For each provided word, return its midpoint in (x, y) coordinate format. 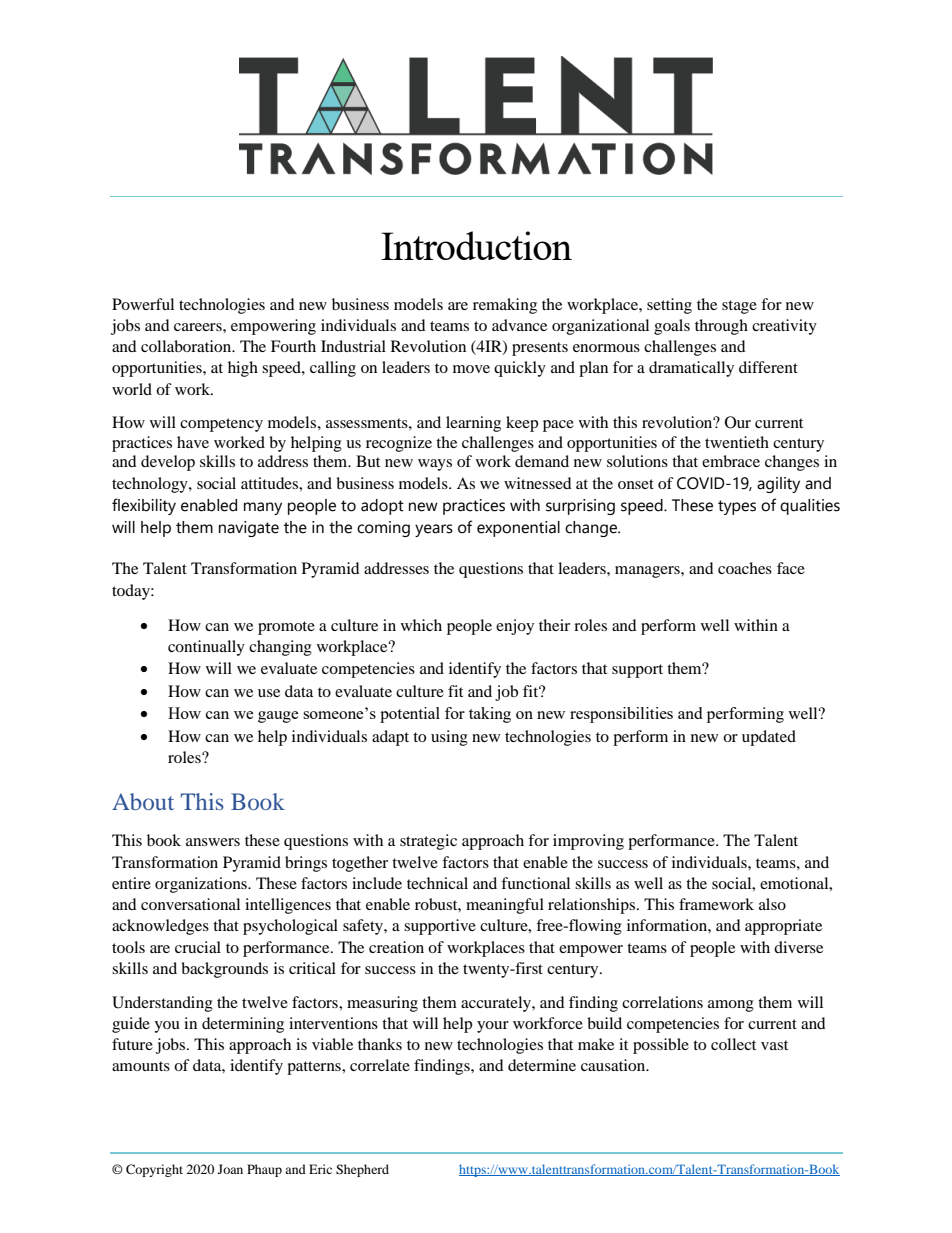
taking (490, 715)
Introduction (476, 245)
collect (733, 1044)
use (269, 693)
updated (769, 738)
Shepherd (362, 1170)
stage (739, 307)
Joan (230, 1169)
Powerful (143, 304)
